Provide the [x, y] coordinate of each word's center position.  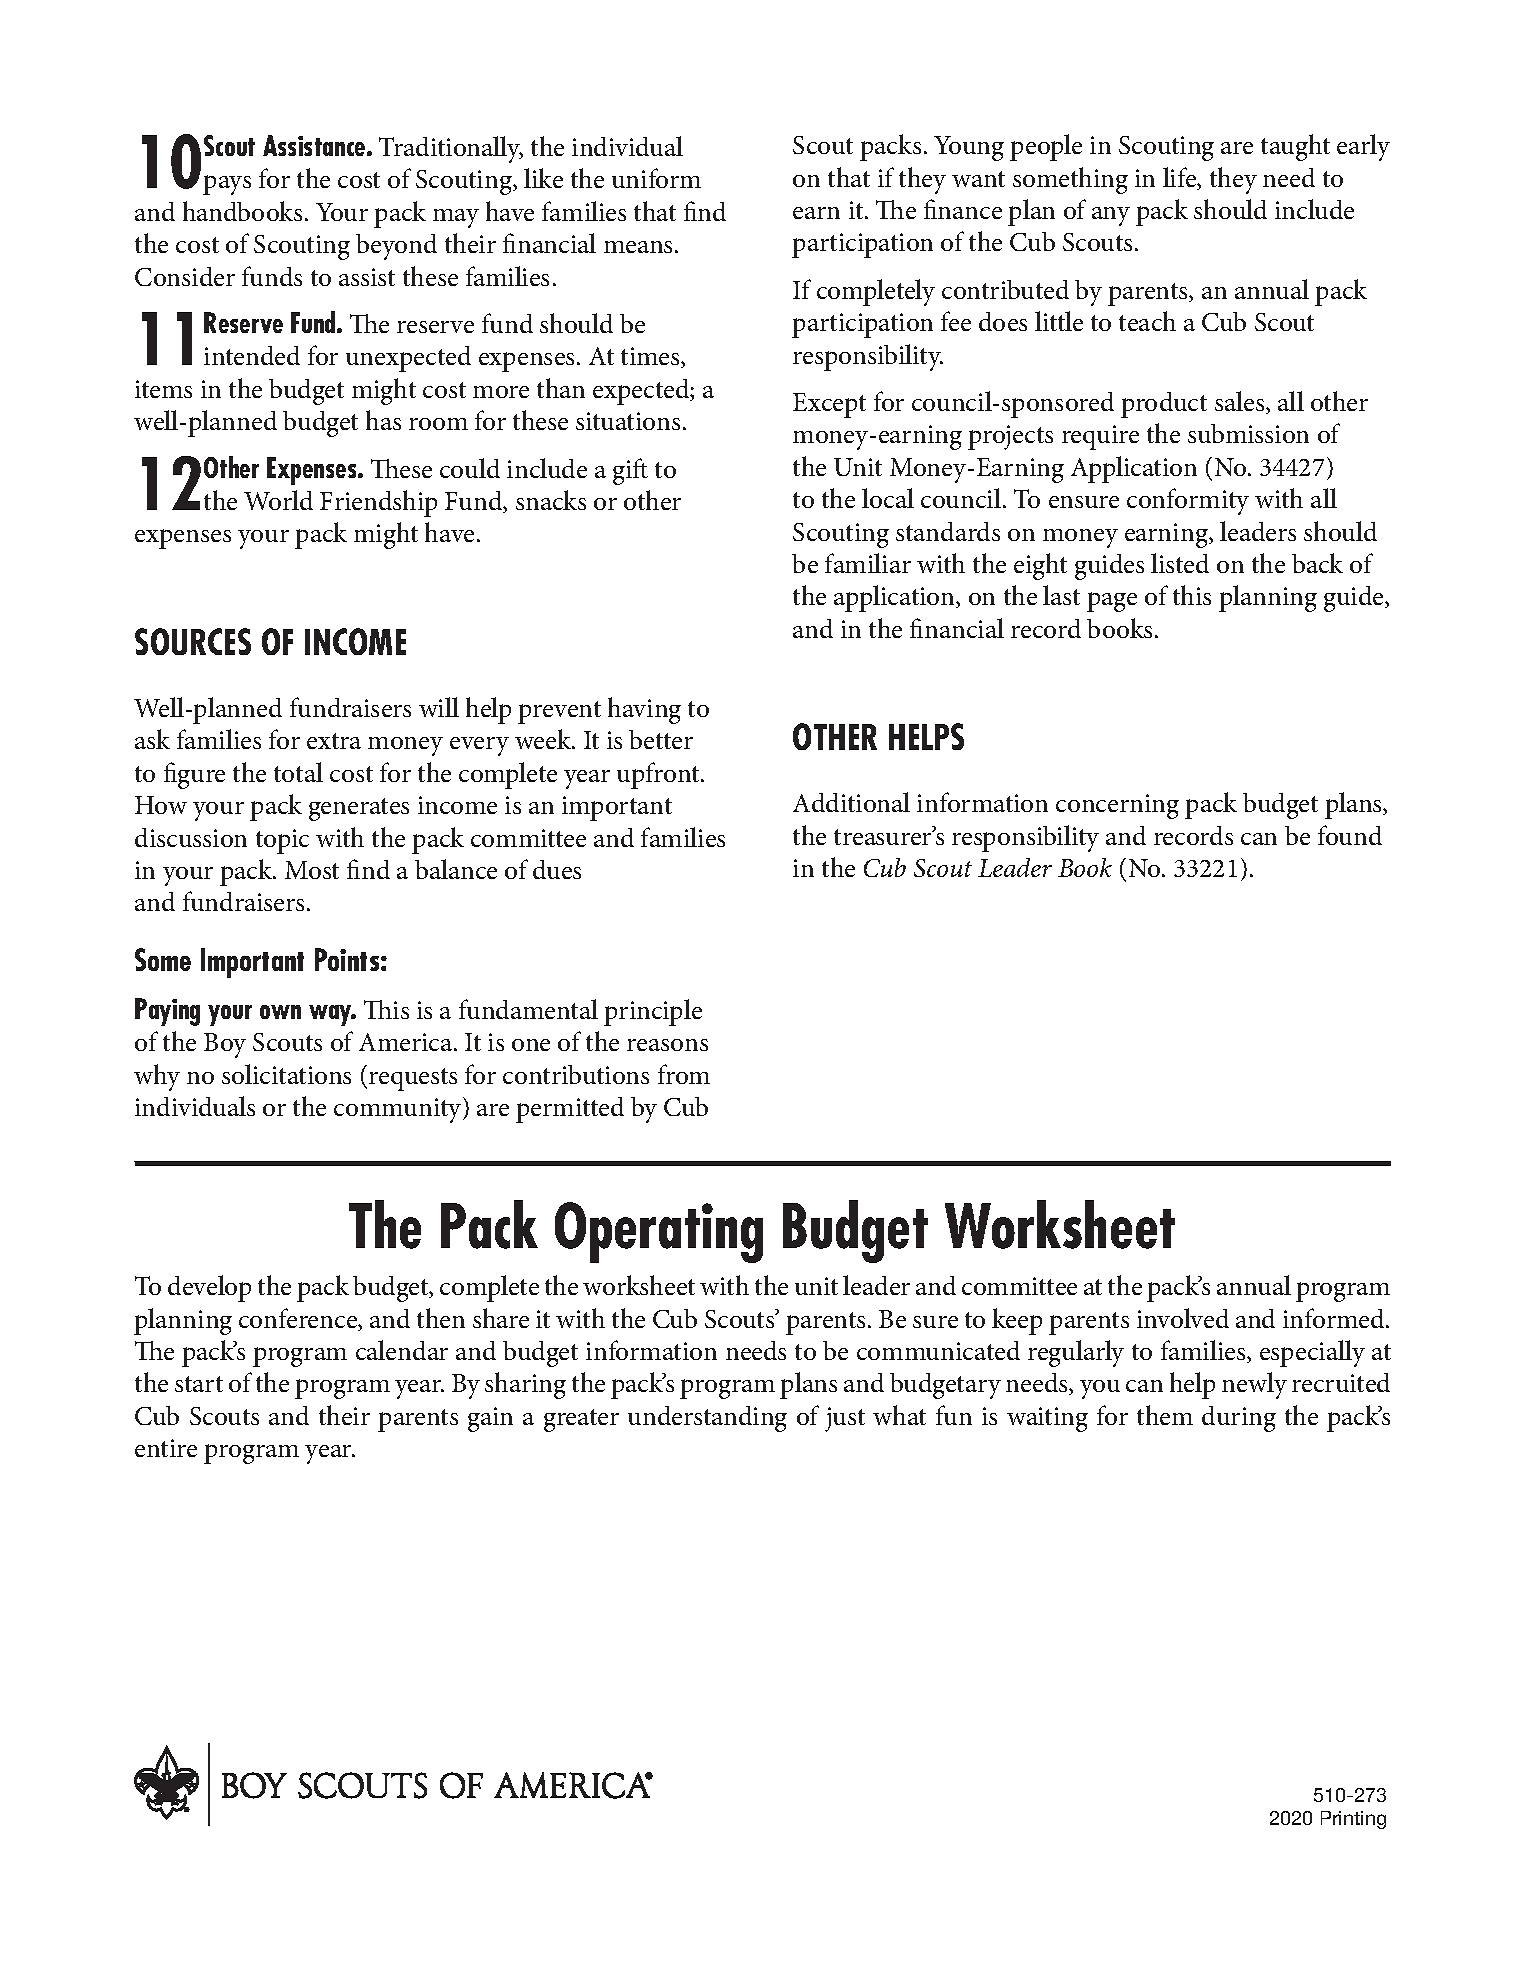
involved [1183, 1318]
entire [166, 1448]
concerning [1117, 806]
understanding [707, 1419]
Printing [1353, 1820]
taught [1295, 147]
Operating [659, 1232]
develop [209, 1288]
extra [334, 741]
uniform [656, 178]
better [661, 739]
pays [227, 185]
